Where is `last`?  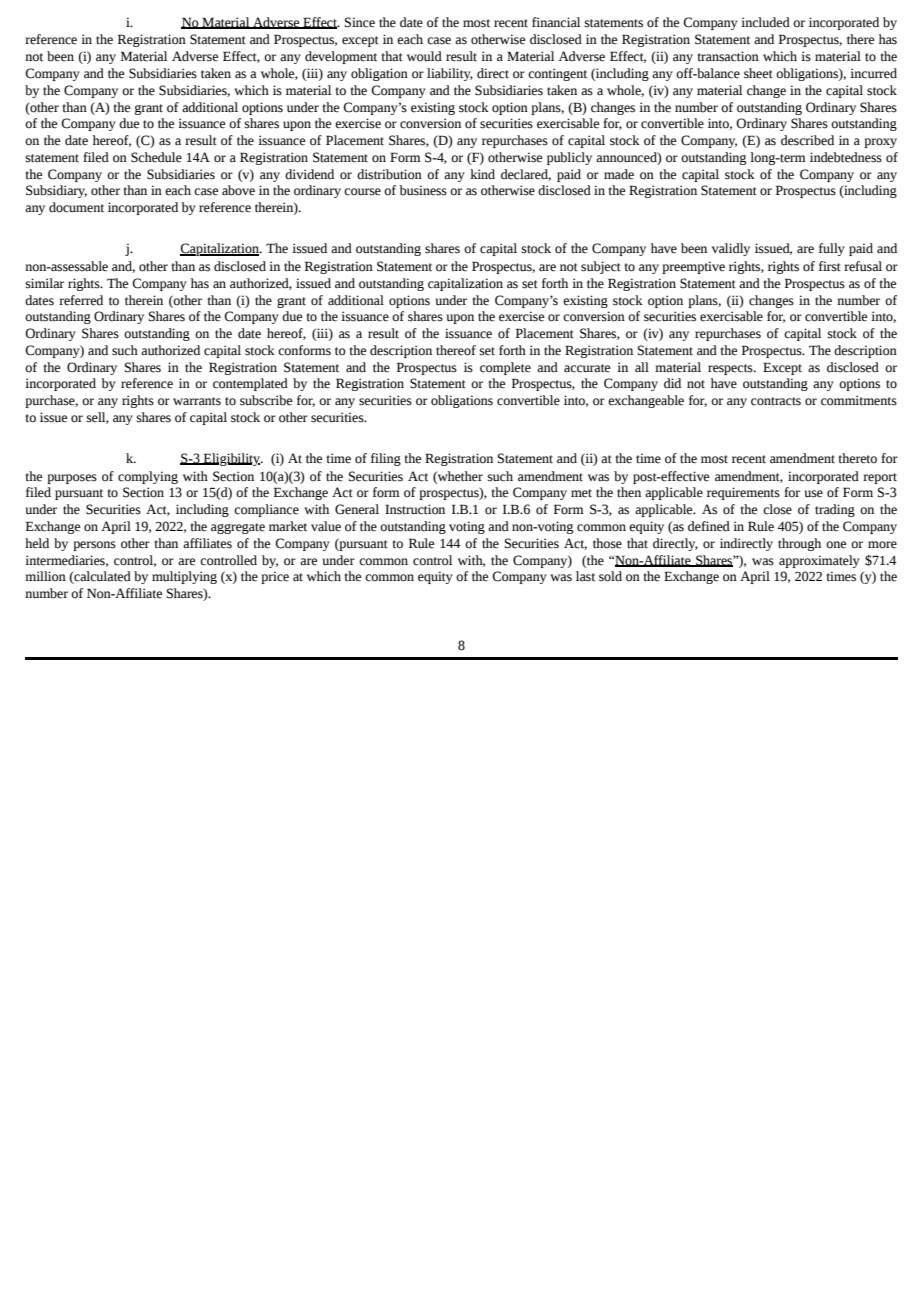 last is located at coordinates (585, 576).
